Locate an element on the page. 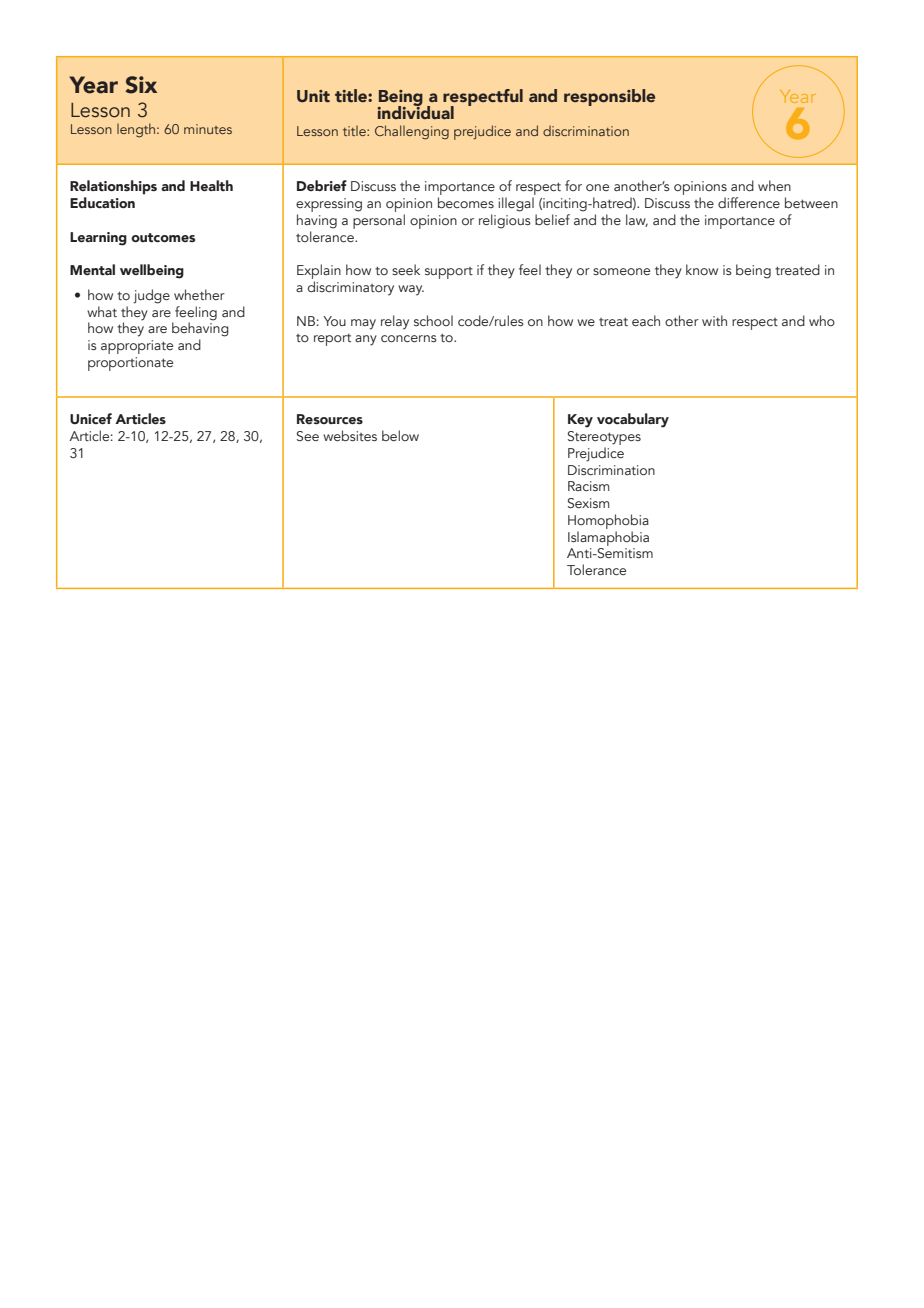 This image has width=924, height=1308. Homophobia is located at coordinates (608, 521).
